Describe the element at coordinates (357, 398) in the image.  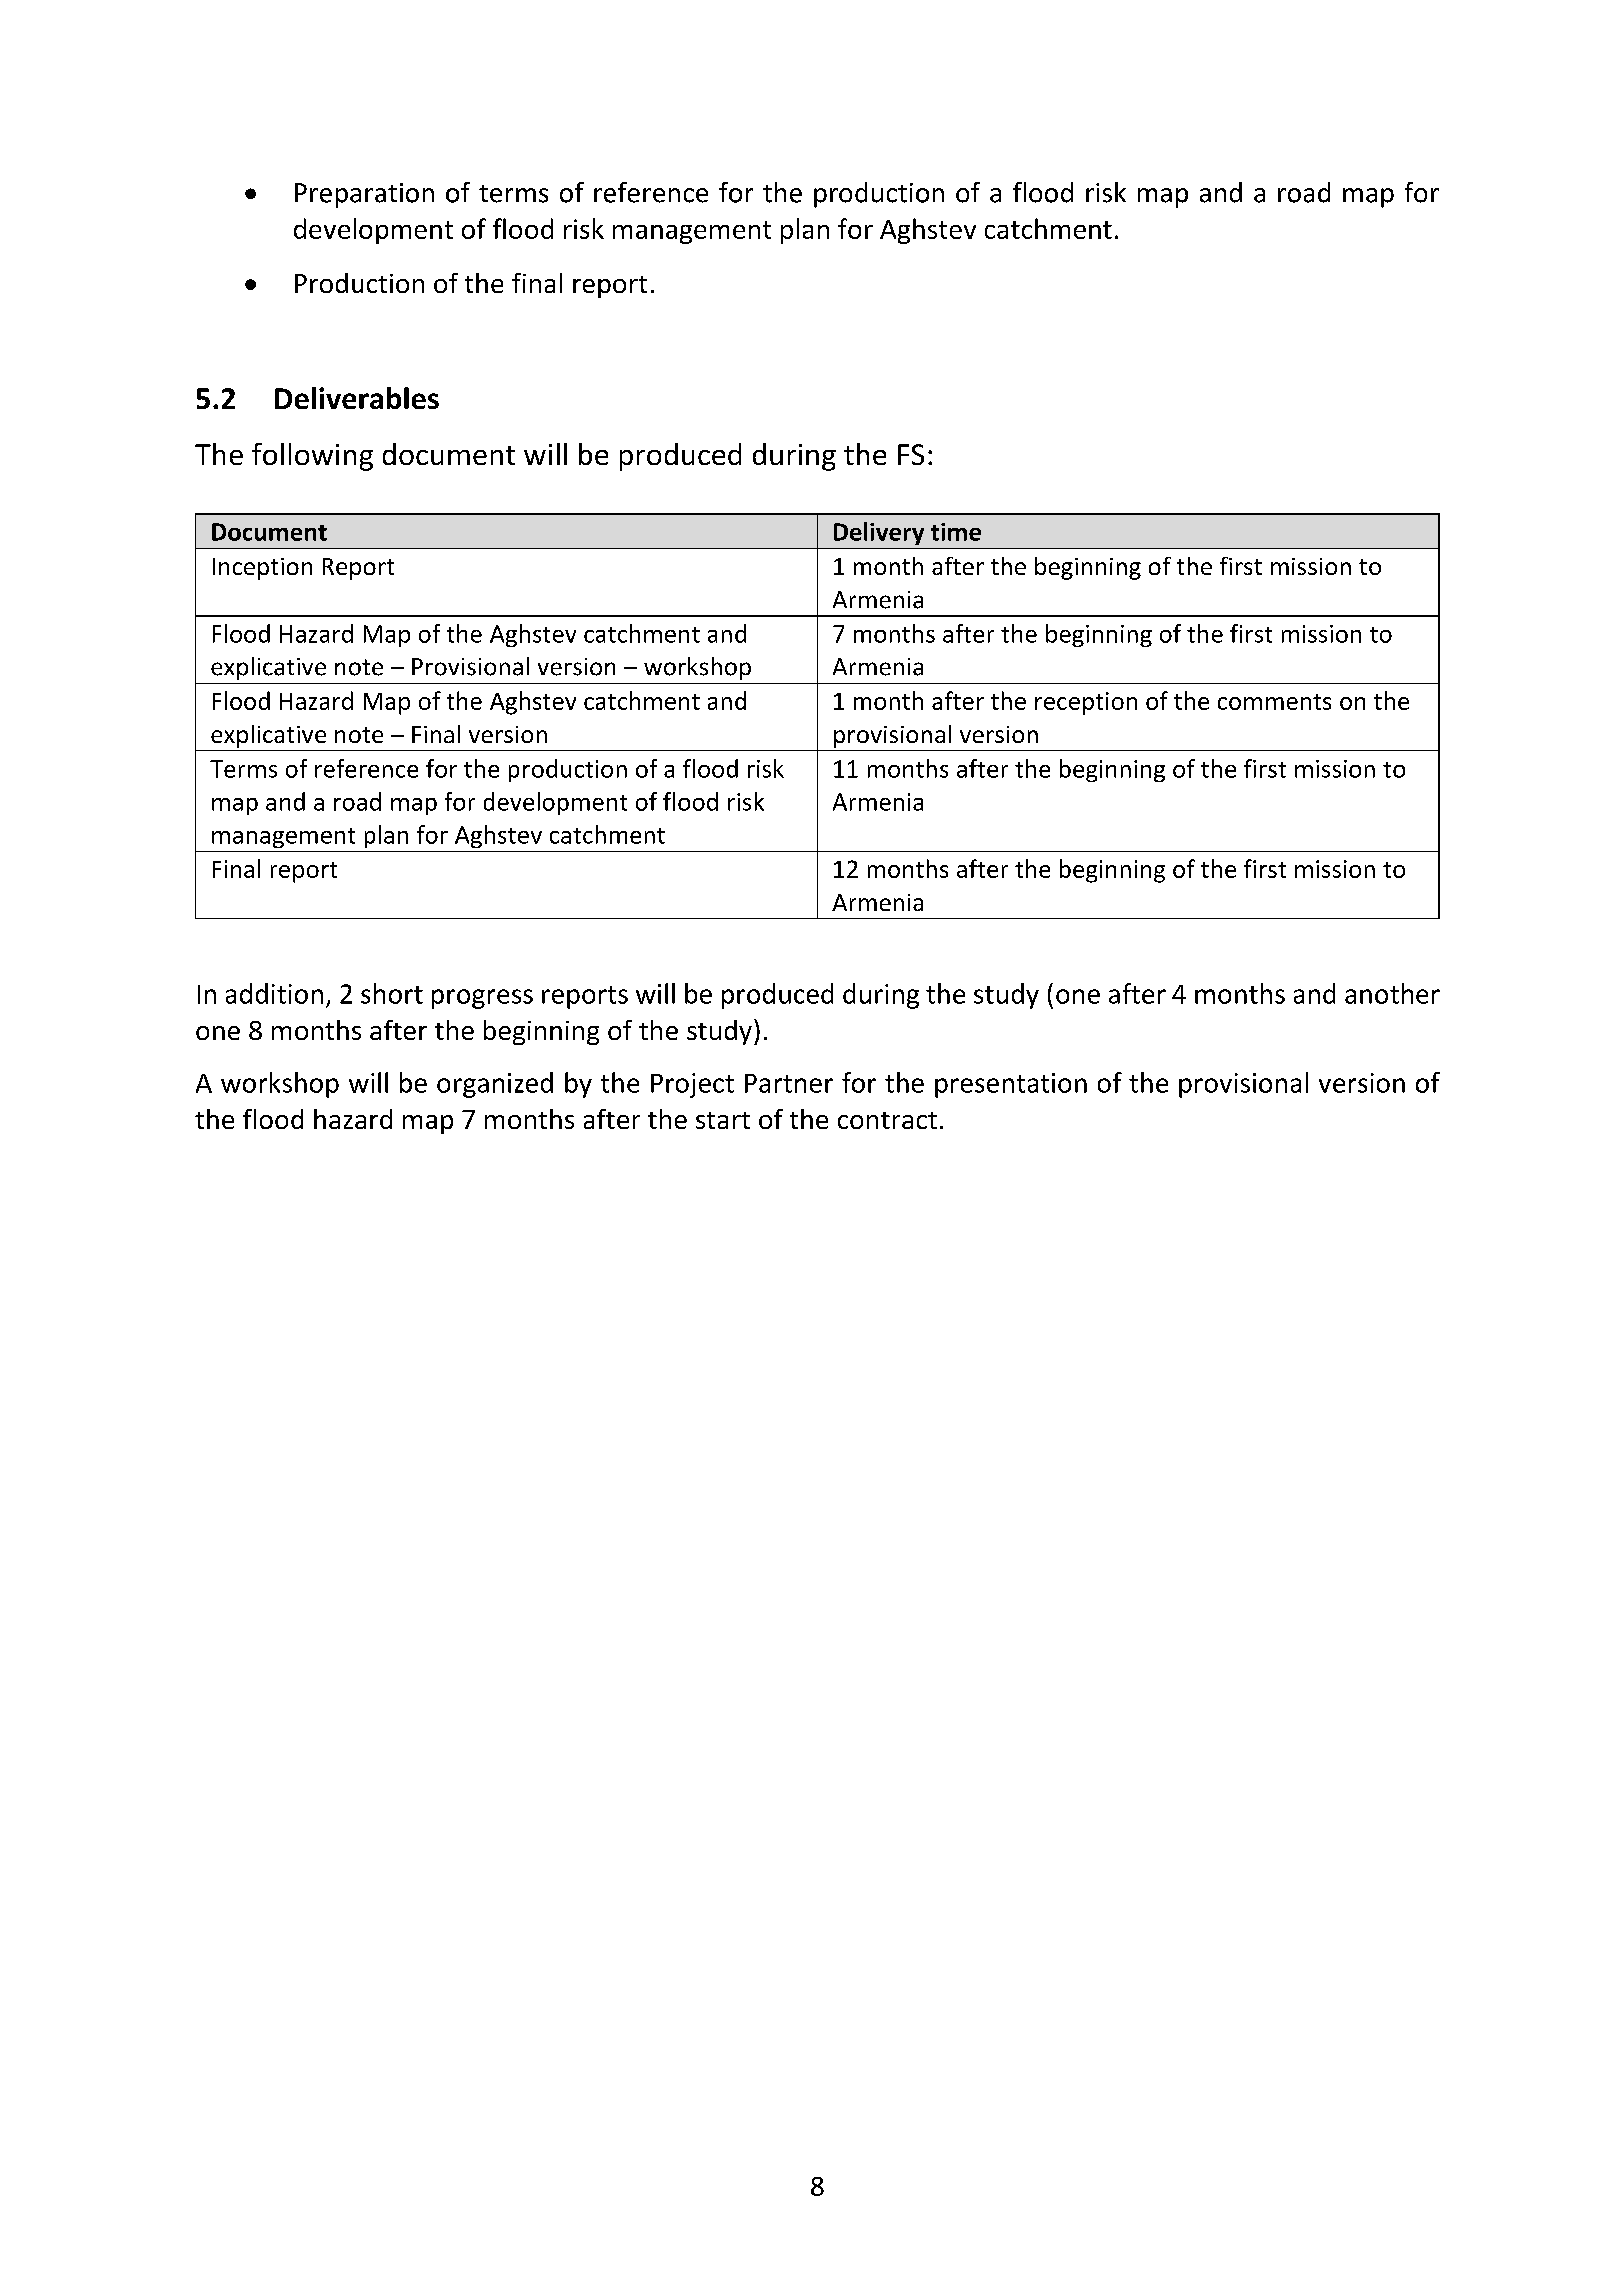
I see `Deliverables` at that location.
